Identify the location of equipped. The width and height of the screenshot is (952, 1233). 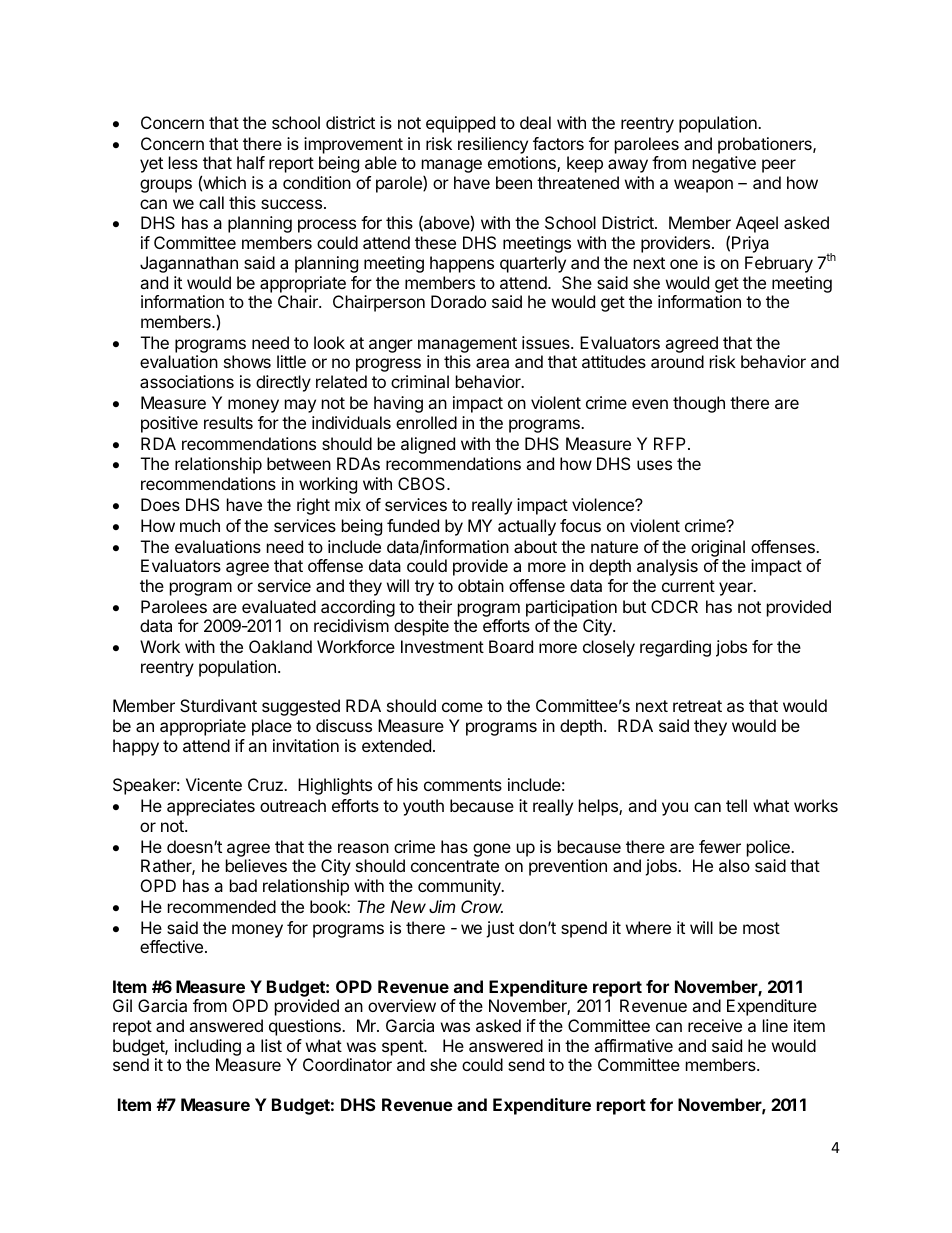
(460, 124).
